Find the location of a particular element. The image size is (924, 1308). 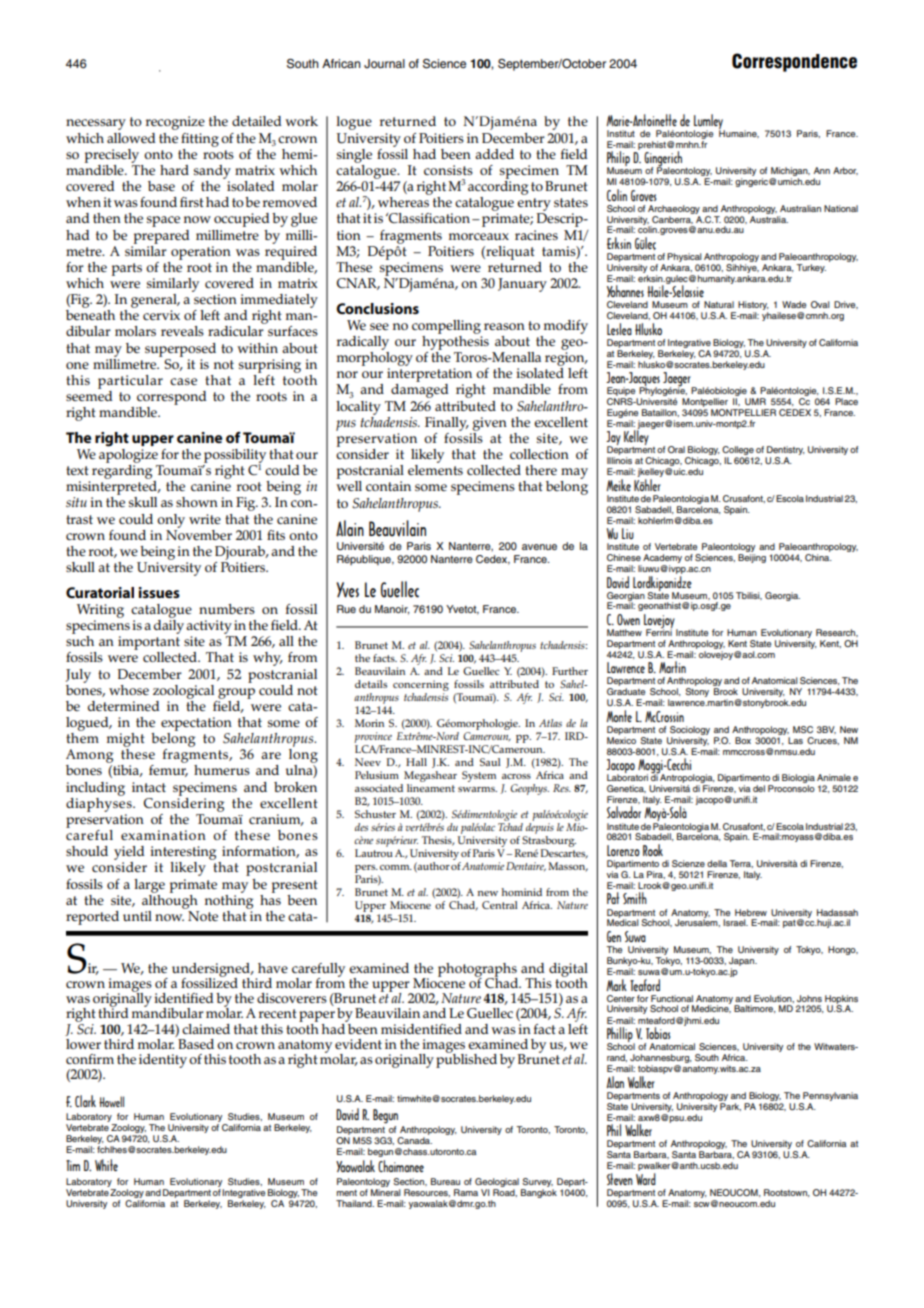

concerning is located at coordinates (421, 687).
